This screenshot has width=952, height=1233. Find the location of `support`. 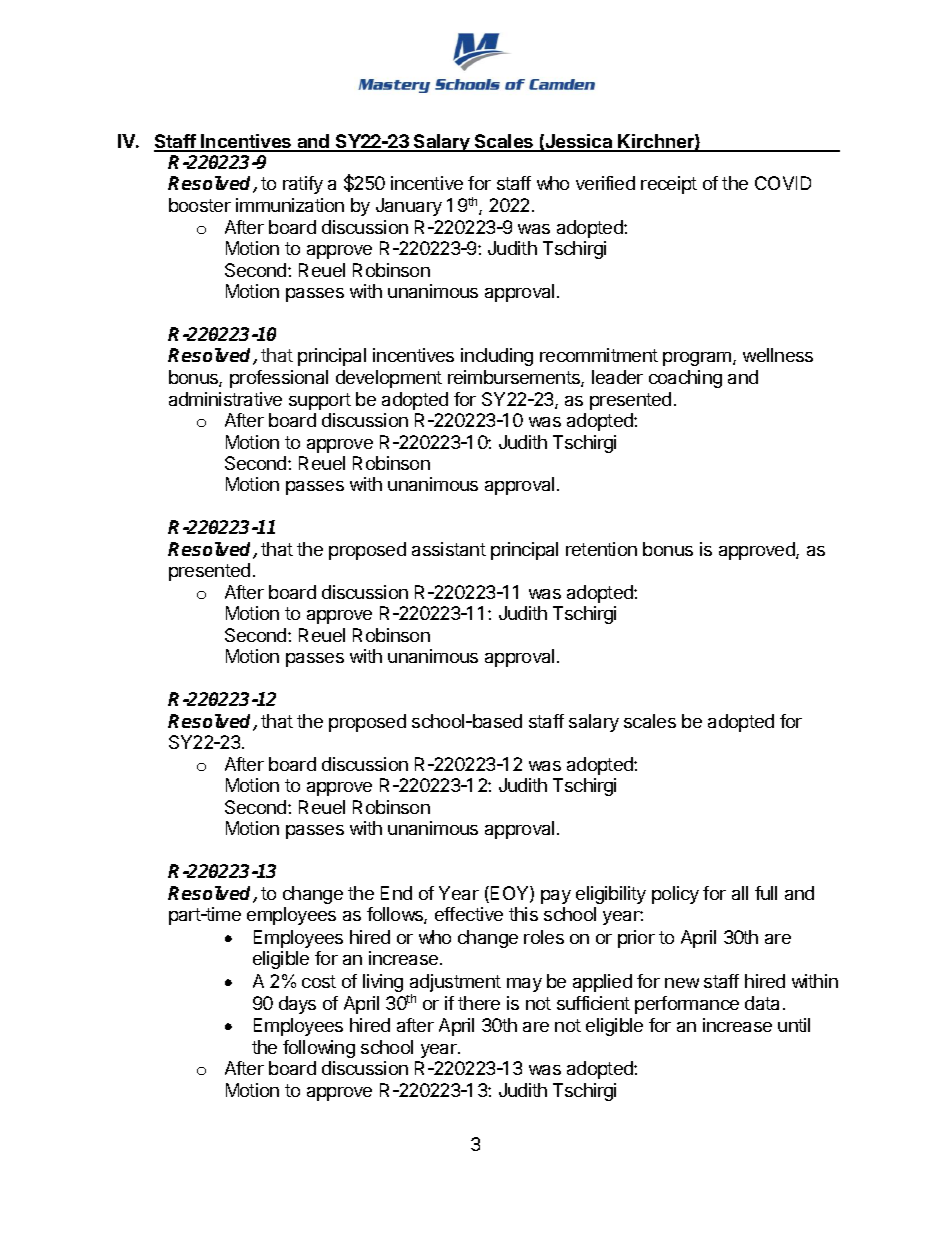

support is located at coordinates (320, 401).
